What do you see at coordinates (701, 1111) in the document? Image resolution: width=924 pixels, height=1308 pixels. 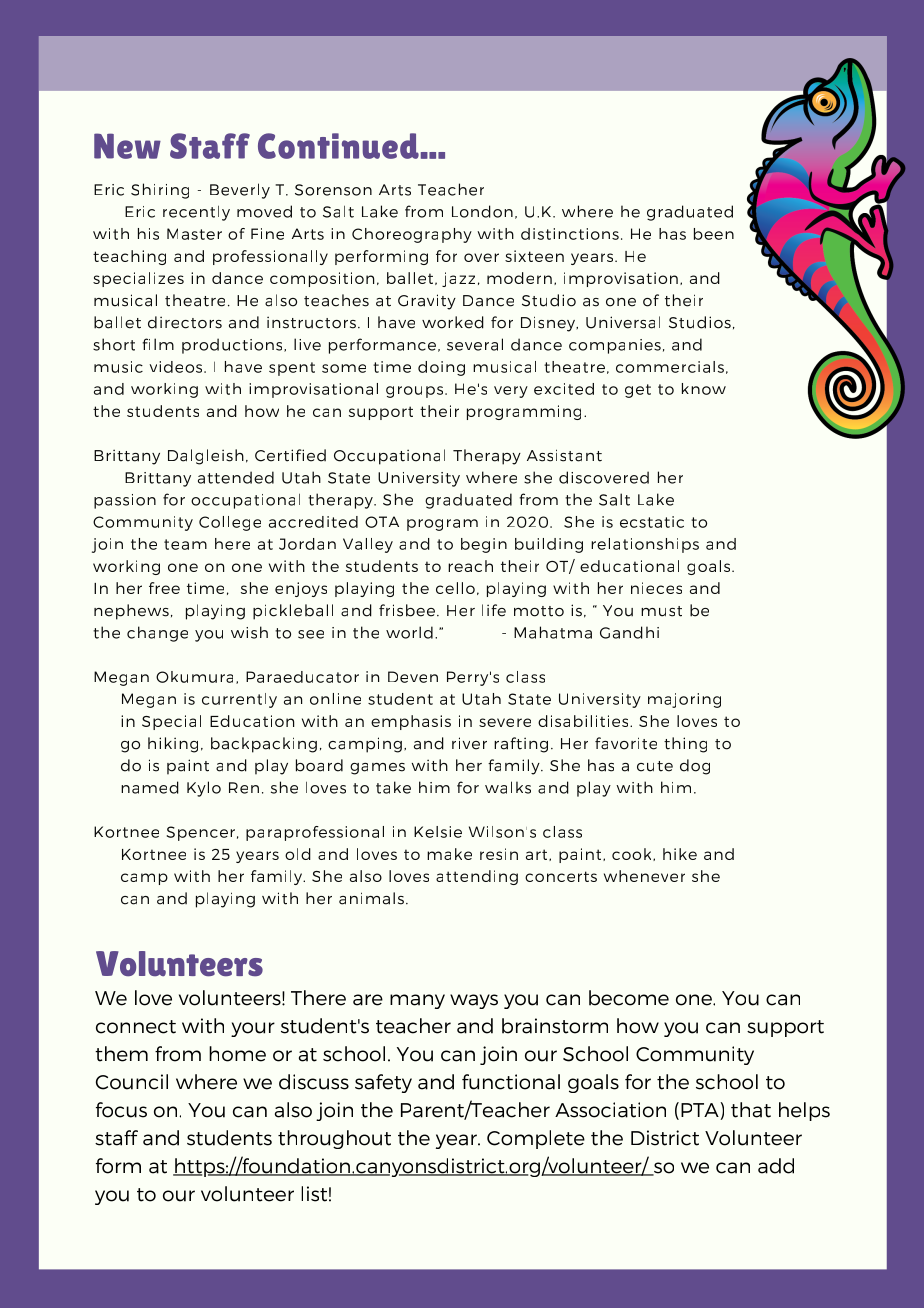 I see `PTA` at bounding box center [701, 1111].
